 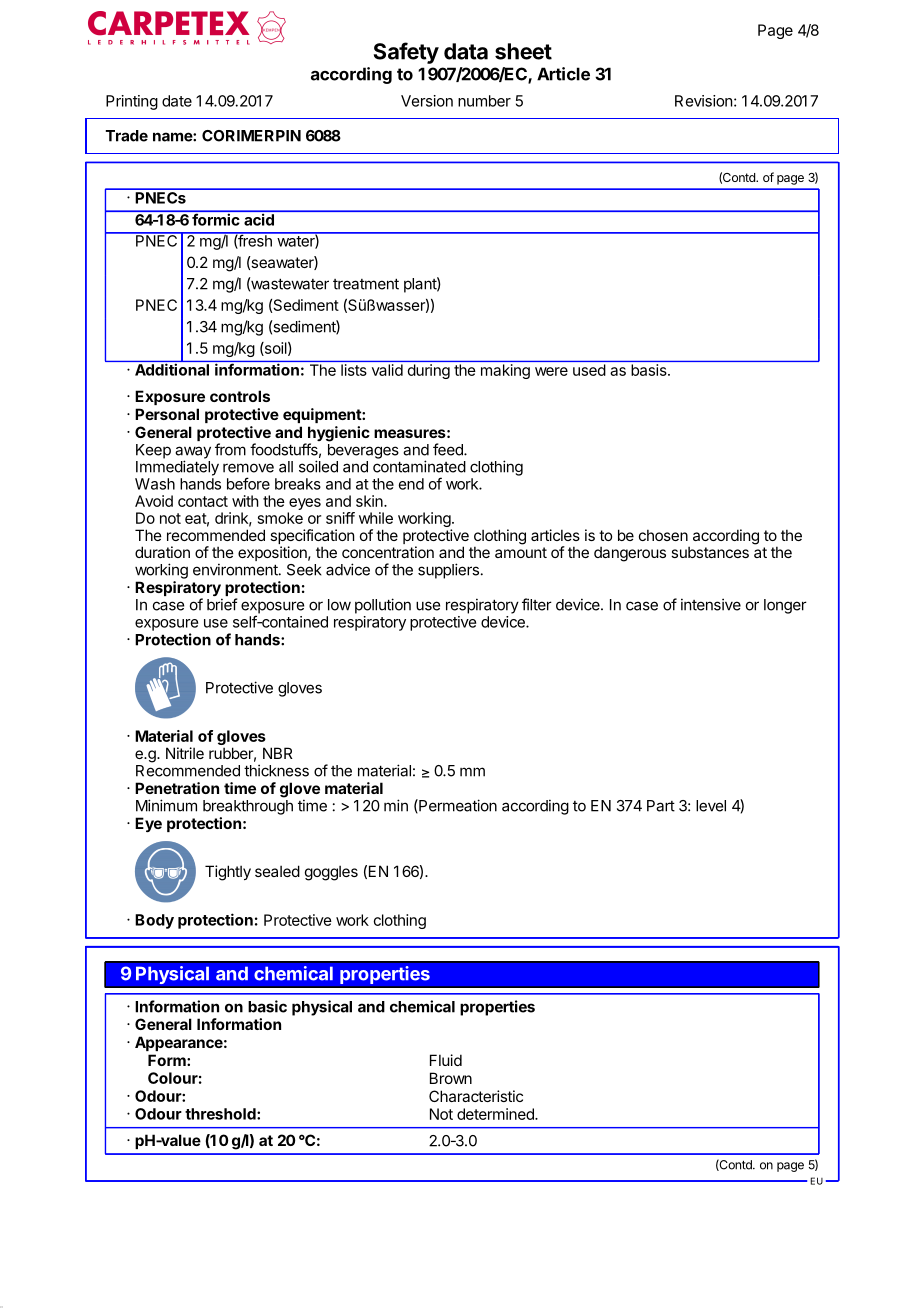 What do you see at coordinates (703, 101) in the screenshot?
I see `Revision` at bounding box center [703, 101].
